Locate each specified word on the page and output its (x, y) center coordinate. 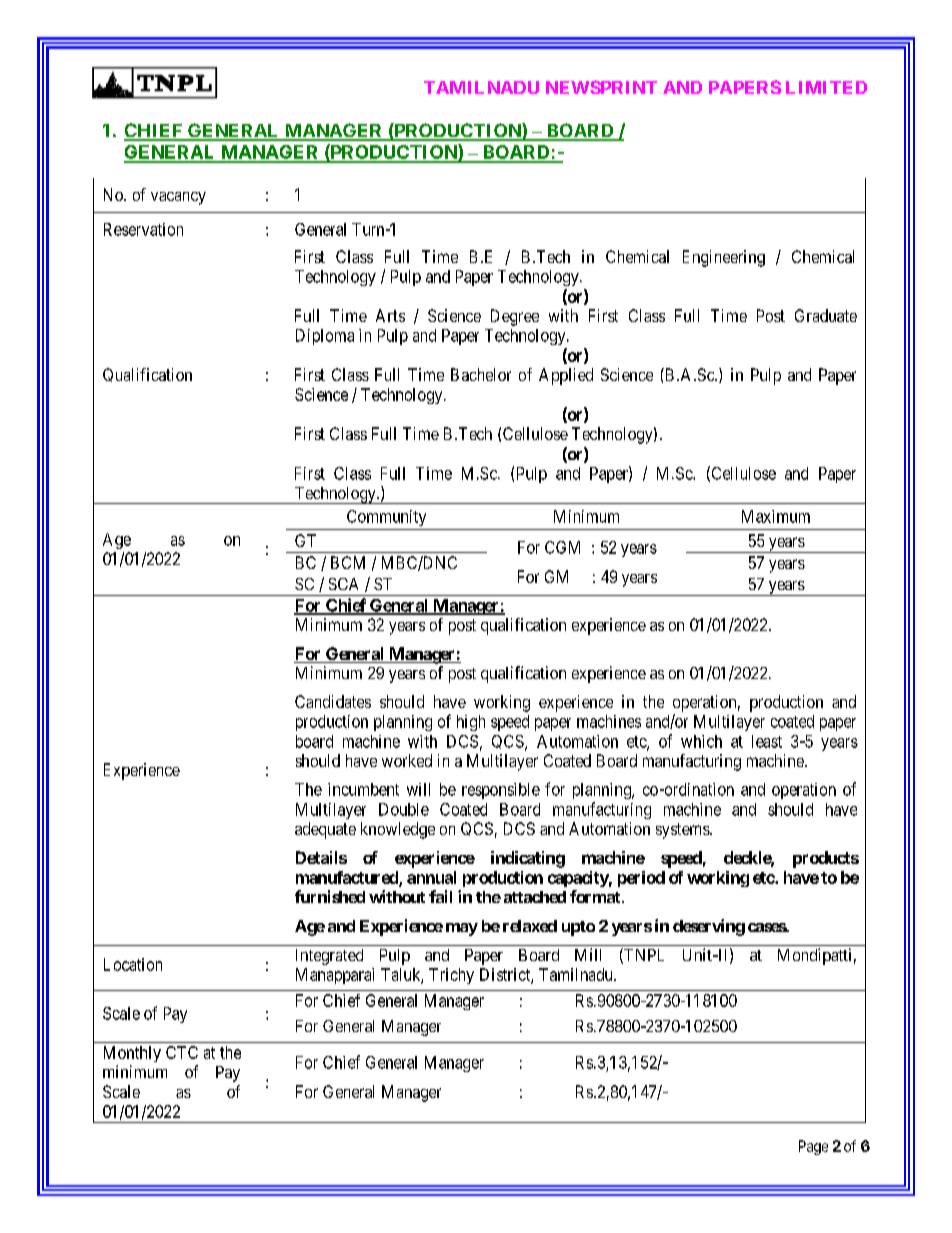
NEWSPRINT (601, 87)
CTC (182, 1052)
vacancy (178, 198)
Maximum (776, 516)
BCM (348, 562)
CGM (562, 547)
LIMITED (826, 87)
